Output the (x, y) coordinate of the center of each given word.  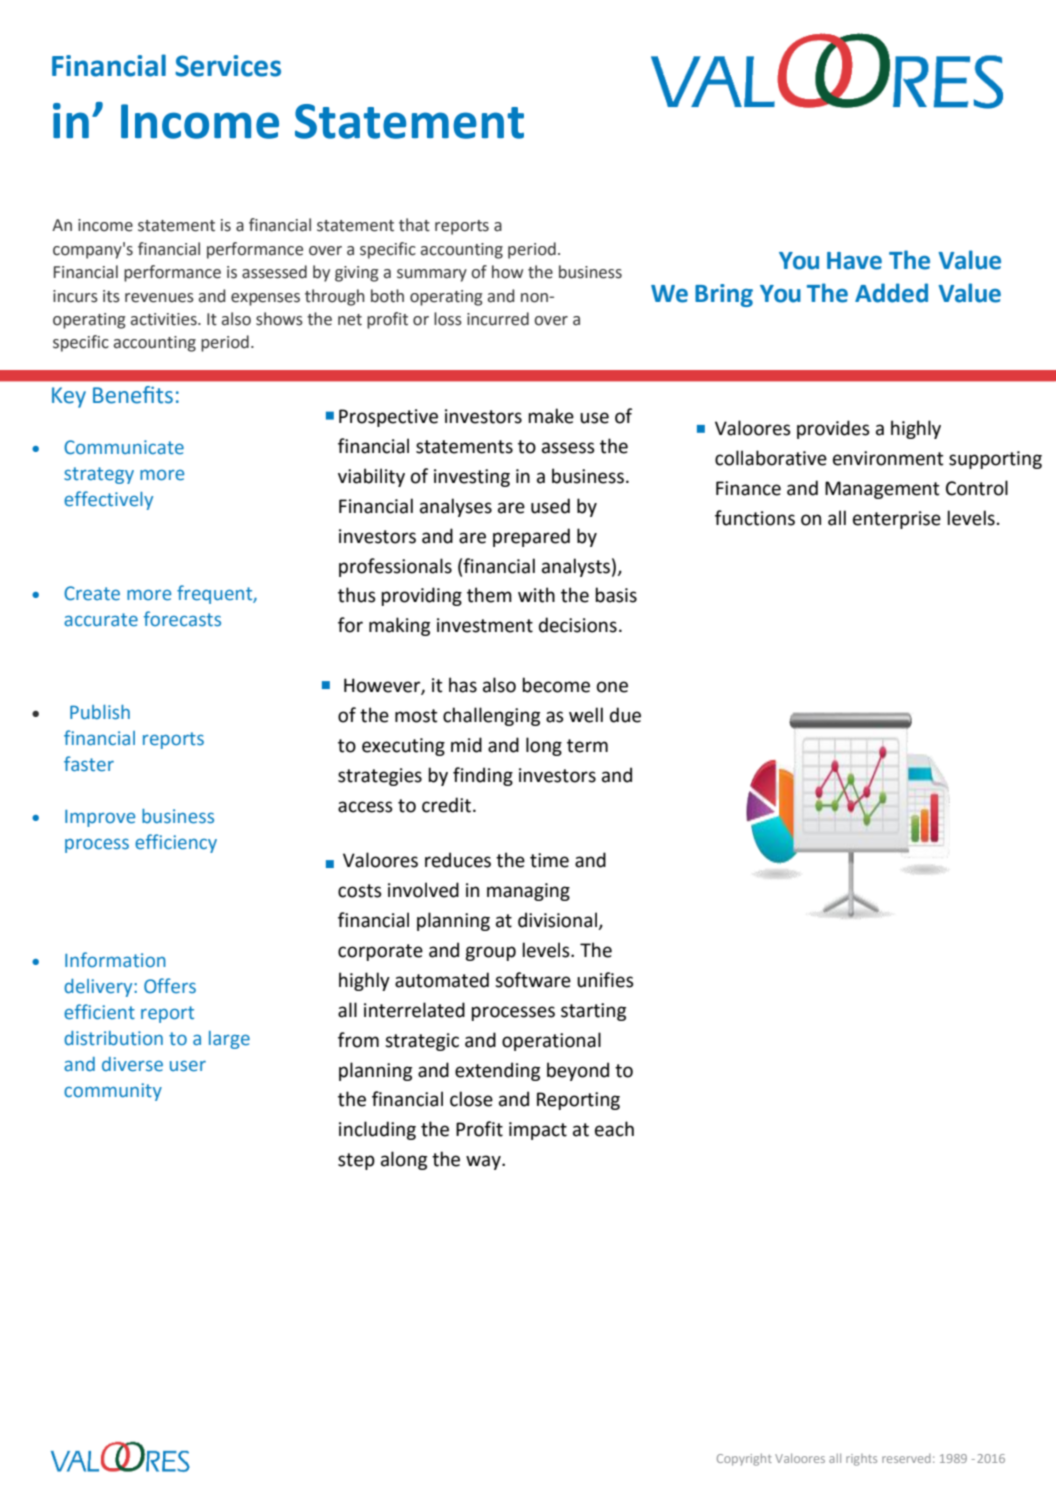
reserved (906, 1458)
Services (228, 66)
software (533, 980)
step (356, 1161)
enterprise (897, 520)
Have (854, 261)
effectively (108, 500)
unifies (605, 980)
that (414, 225)
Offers (170, 986)
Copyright (744, 1460)
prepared (531, 537)
